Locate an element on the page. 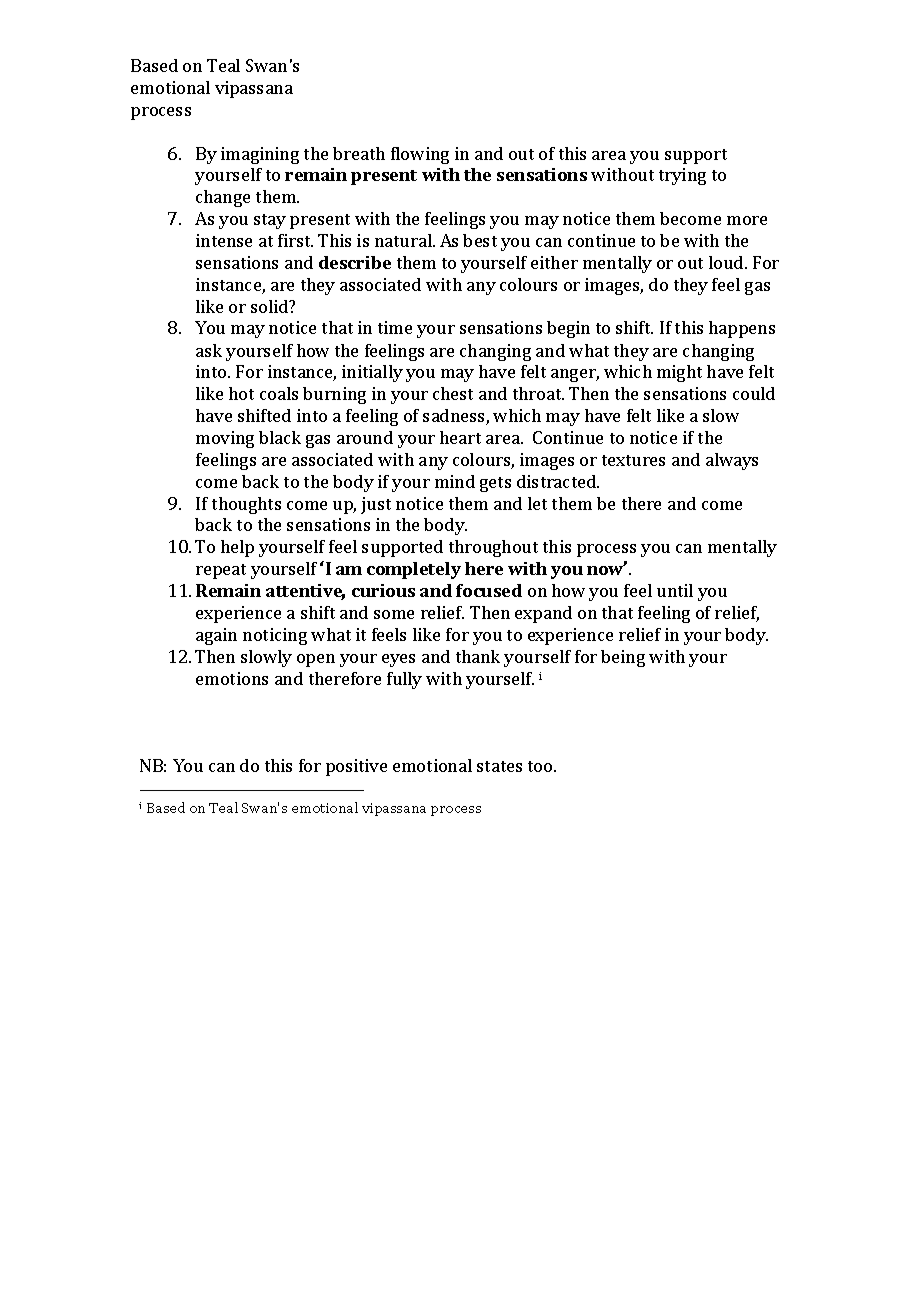 The height and width of the document is (1308, 924). time is located at coordinates (395, 327).
